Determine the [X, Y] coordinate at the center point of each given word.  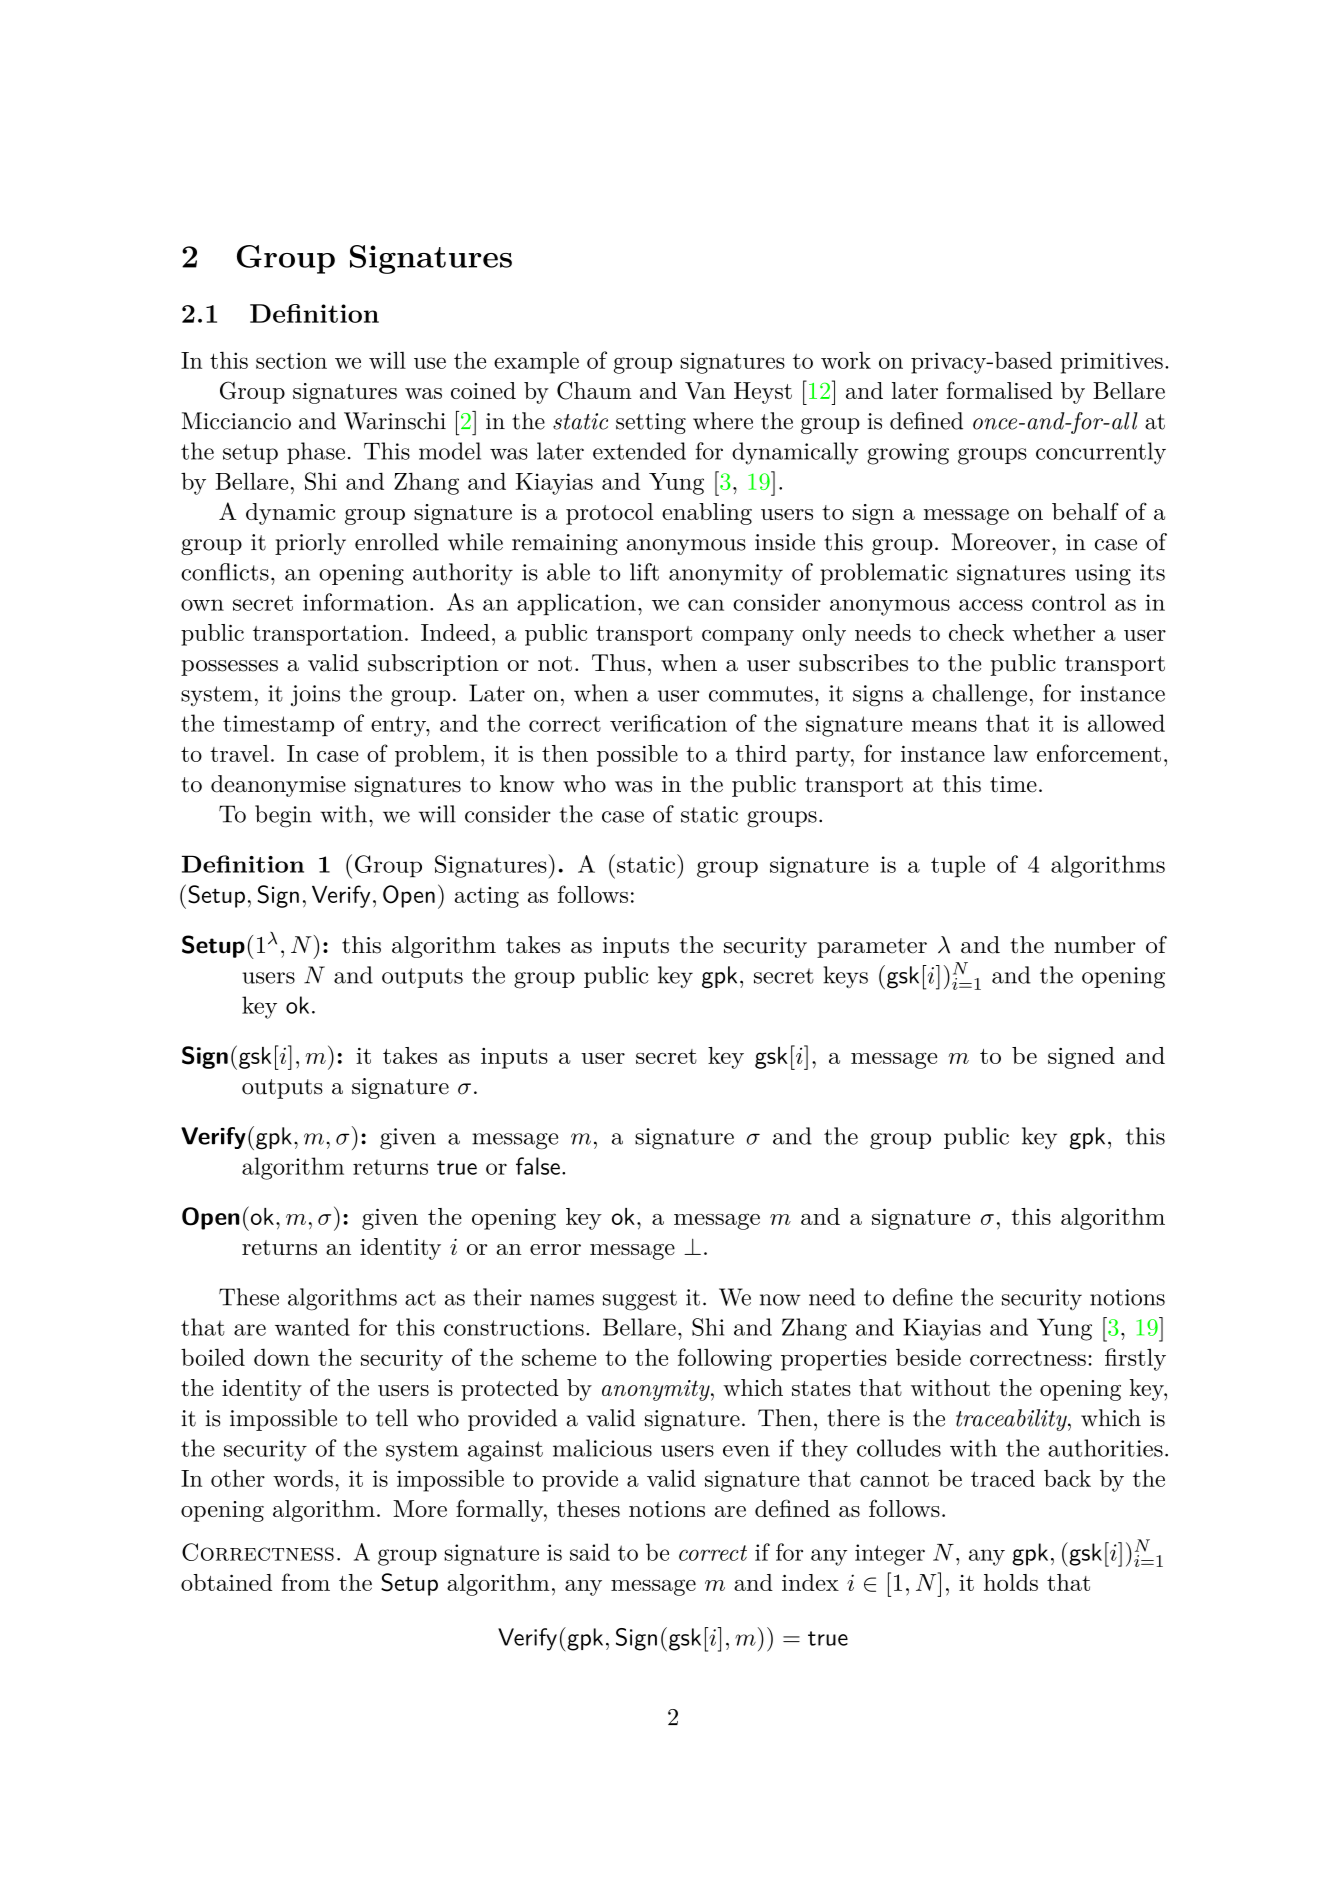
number [1095, 945]
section [291, 360]
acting [487, 897]
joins [315, 696]
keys [845, 977]
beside [928, 1357]
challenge [979, 695]
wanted [312, 1327]
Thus [618, 663]
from [306, 1582]
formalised [1000, 390]
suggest [640, 1300]
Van [705, 391]
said [590, 1552]
